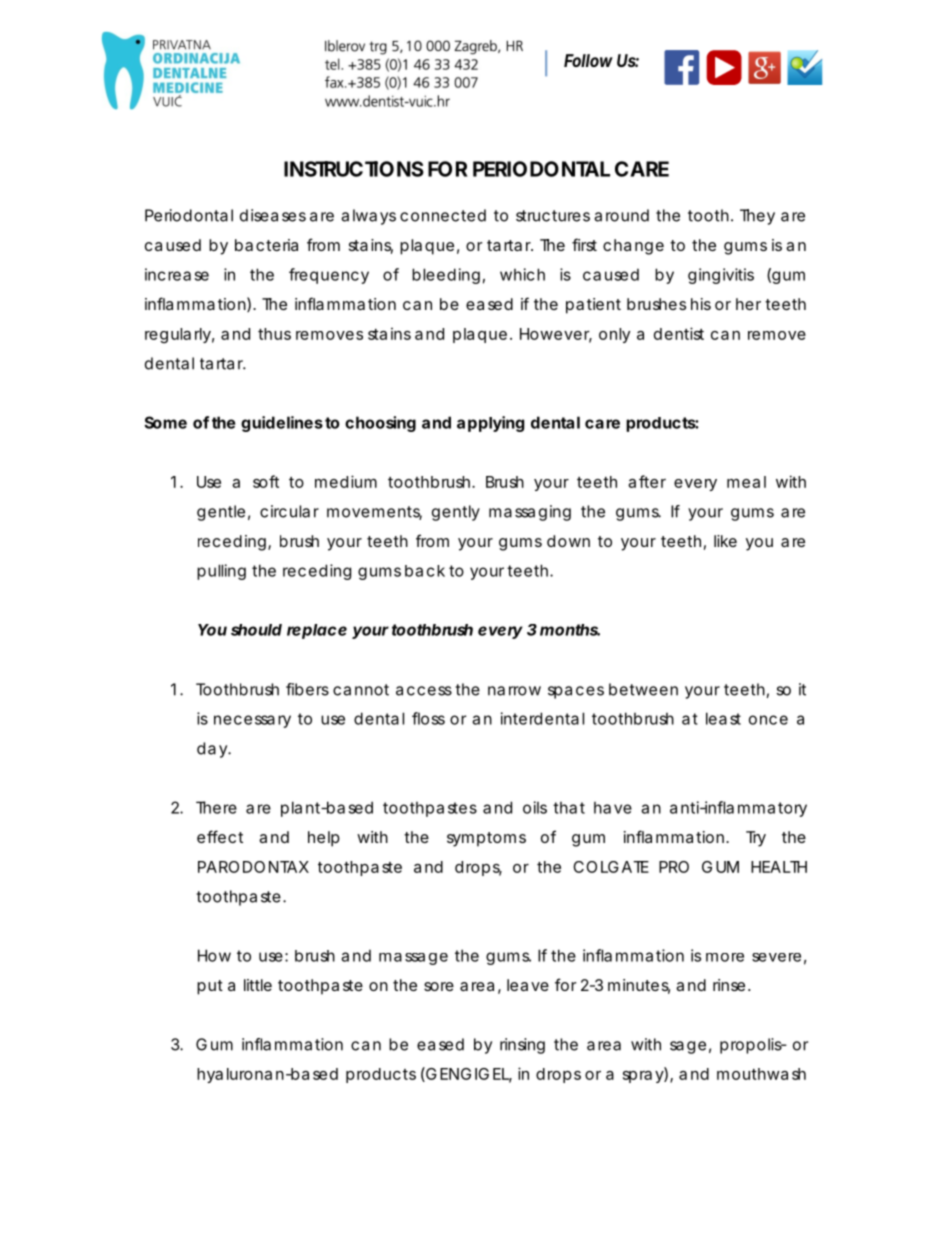 Image resolution: width=952 pixels, height=1233 pixels. Describe the element at coordinates (725, 541) in the screenshot. I see `like` at that location.
